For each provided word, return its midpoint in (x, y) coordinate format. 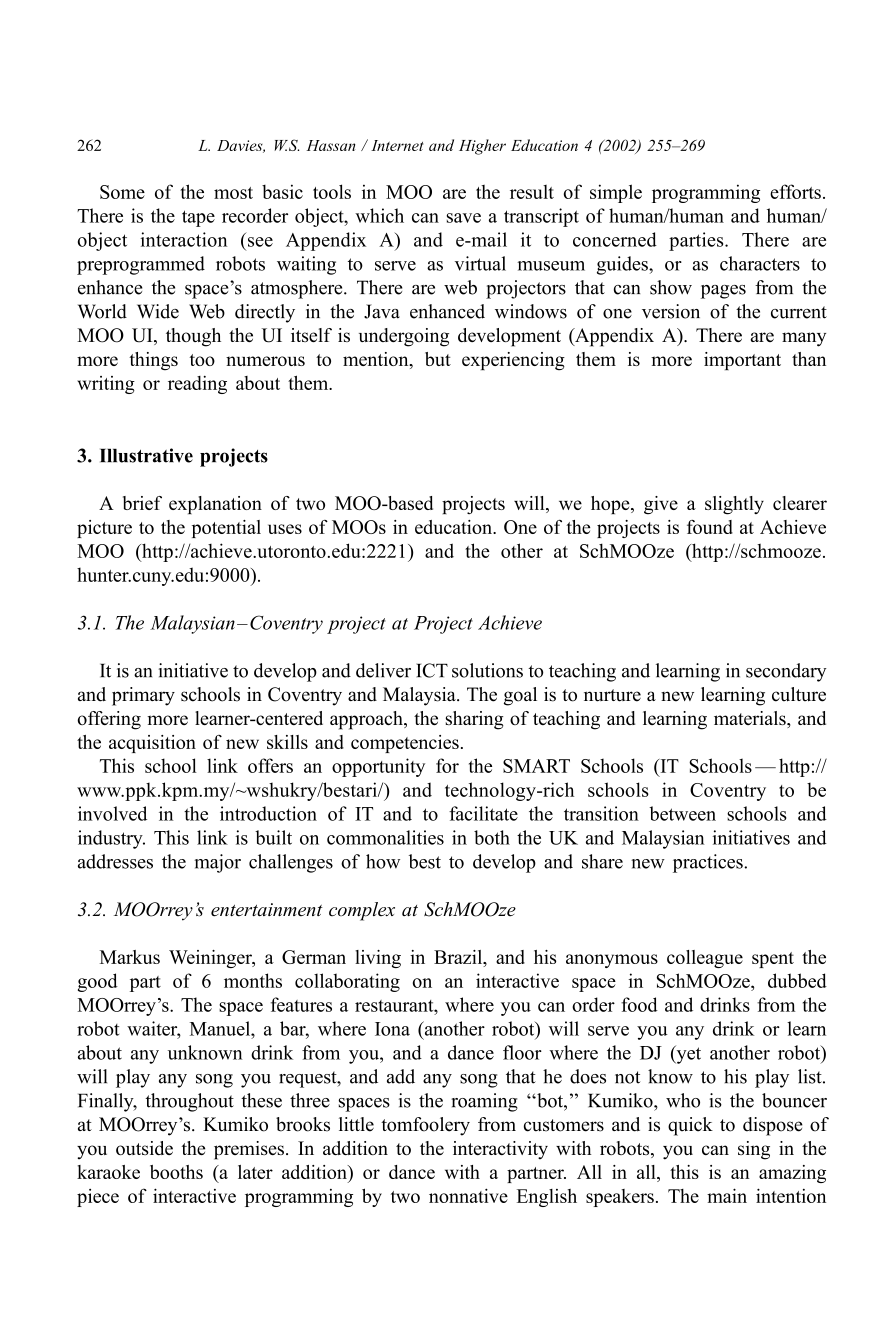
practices (709, 863)
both (492, 837)
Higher (482, 147)
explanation (215, 505)
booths (176, 1172)
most (233, 193)
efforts (795, 191)
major (217, 863)
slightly (734, 505)
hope (611, 505)
